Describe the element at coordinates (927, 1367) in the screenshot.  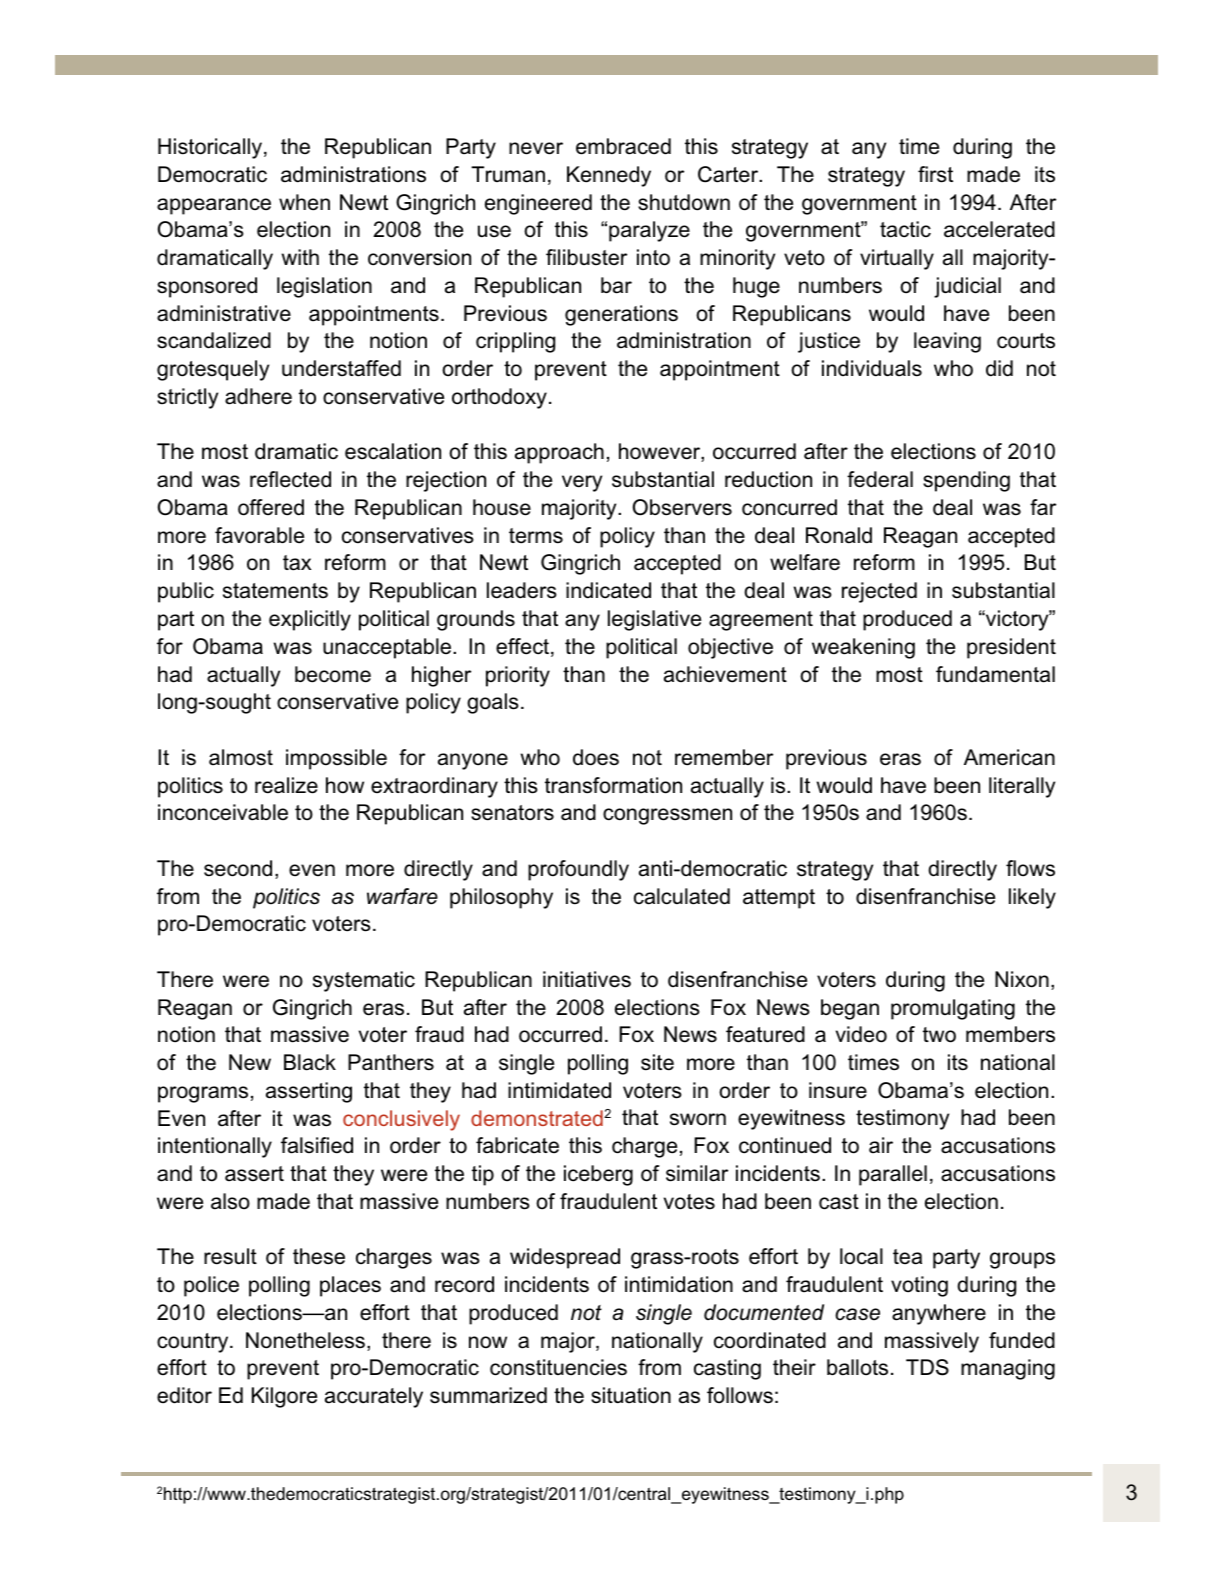
I see `TDS` at that location.
